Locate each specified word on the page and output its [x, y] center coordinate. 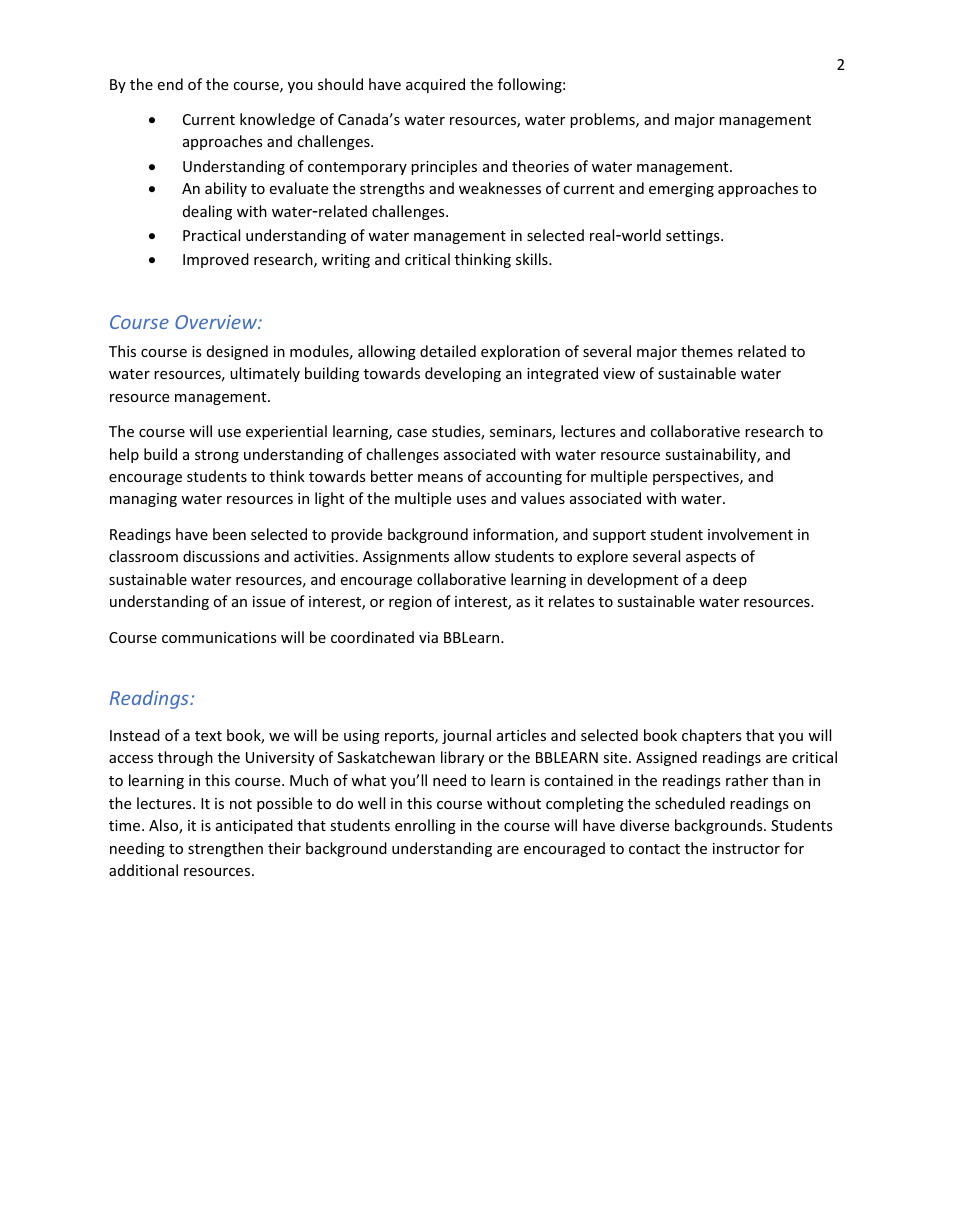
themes [707, 351]
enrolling [425, 826]
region [410, 603]
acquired [435, 85]
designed [237, 352]
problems [603, 120]
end [170, 84]
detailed [448, 351]
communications [219, 637]
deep [730, 580]
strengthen [225, 849]
